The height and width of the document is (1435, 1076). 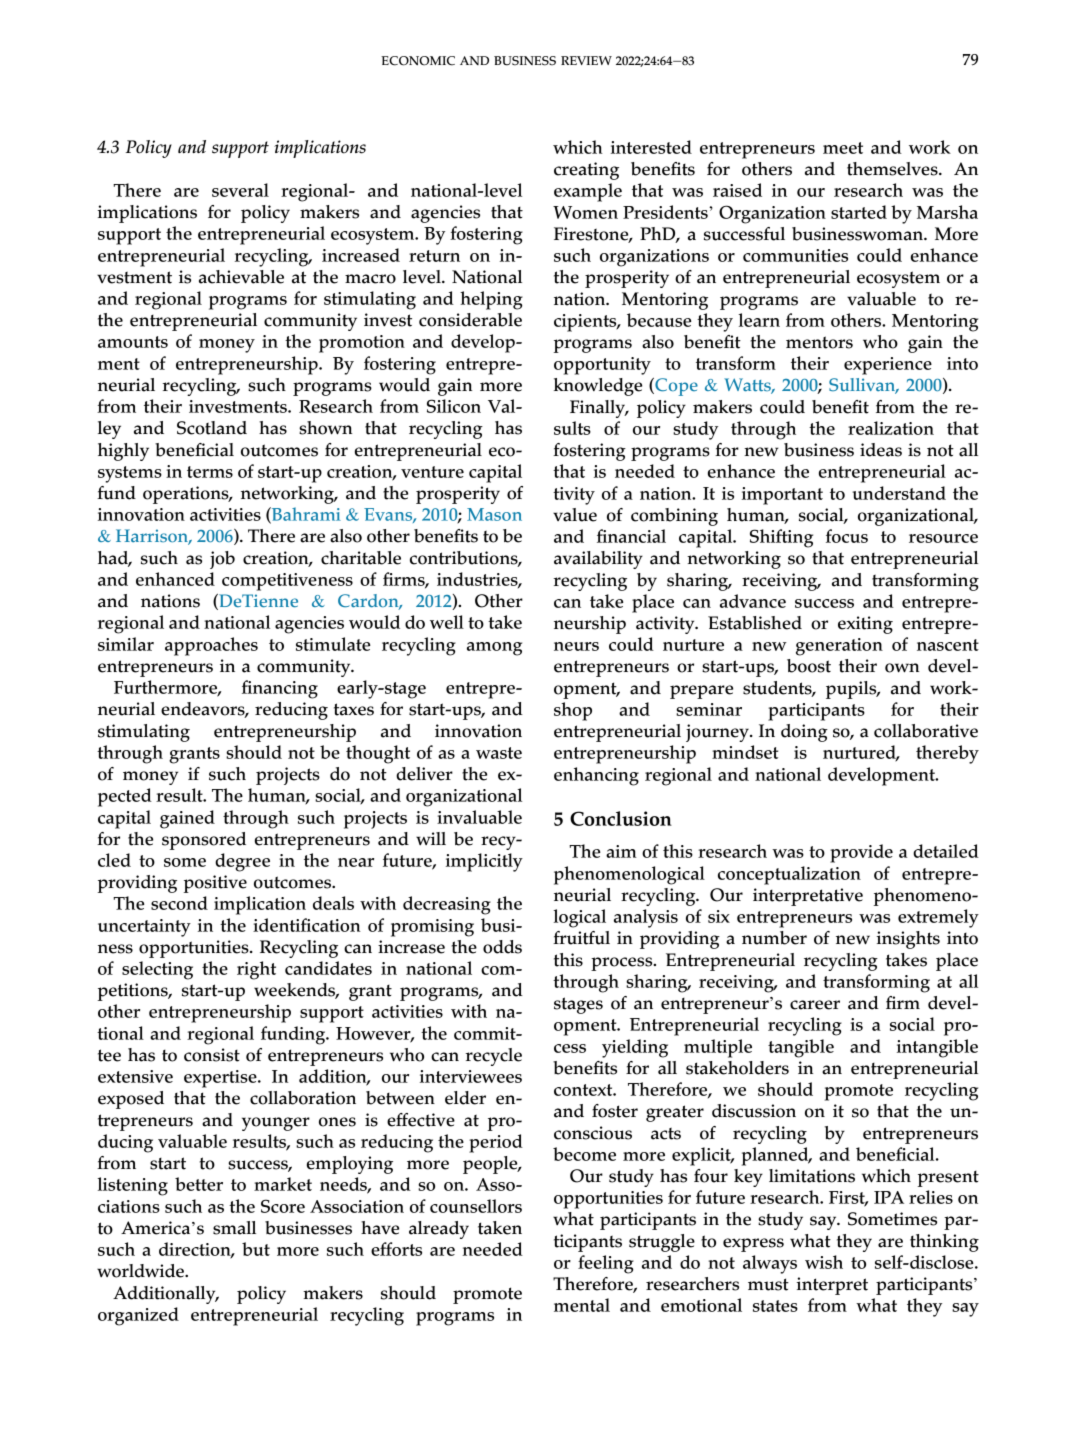 What do you see at coordinates (240, 190) in the document?
I see `several` at bounding box center [240, 190].
